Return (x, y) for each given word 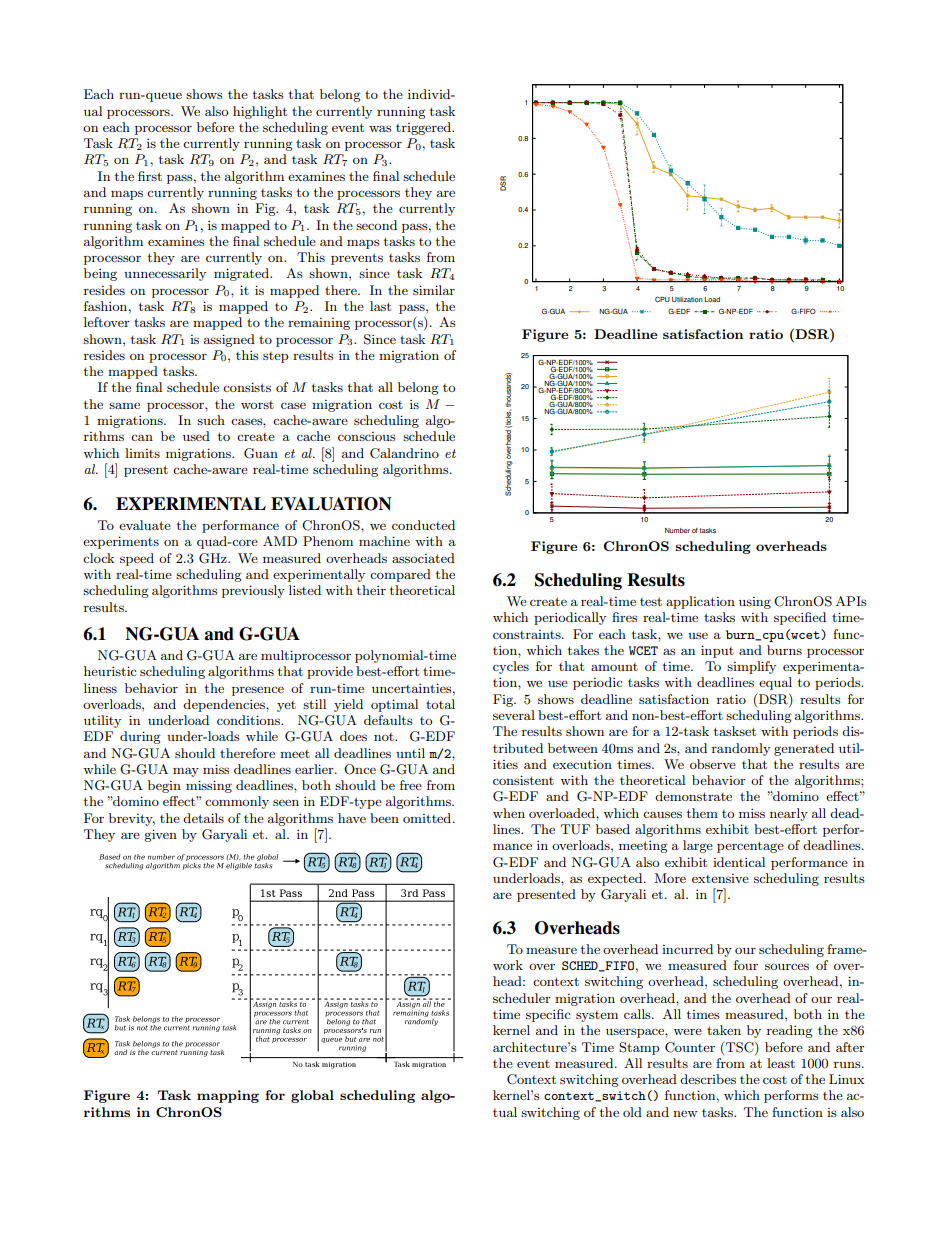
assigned (229, 340)
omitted (428, 818)
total (440, 704)
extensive (720, 878)
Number (677, 530)
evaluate (145, 525)
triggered (424, 128)
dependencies (225, 705)
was (380, 128)
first (150, 176)
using (755, 603)
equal (775, 683)
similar (434, 290)
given (160, 835)
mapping (228, 1096)
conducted (423, 525)
